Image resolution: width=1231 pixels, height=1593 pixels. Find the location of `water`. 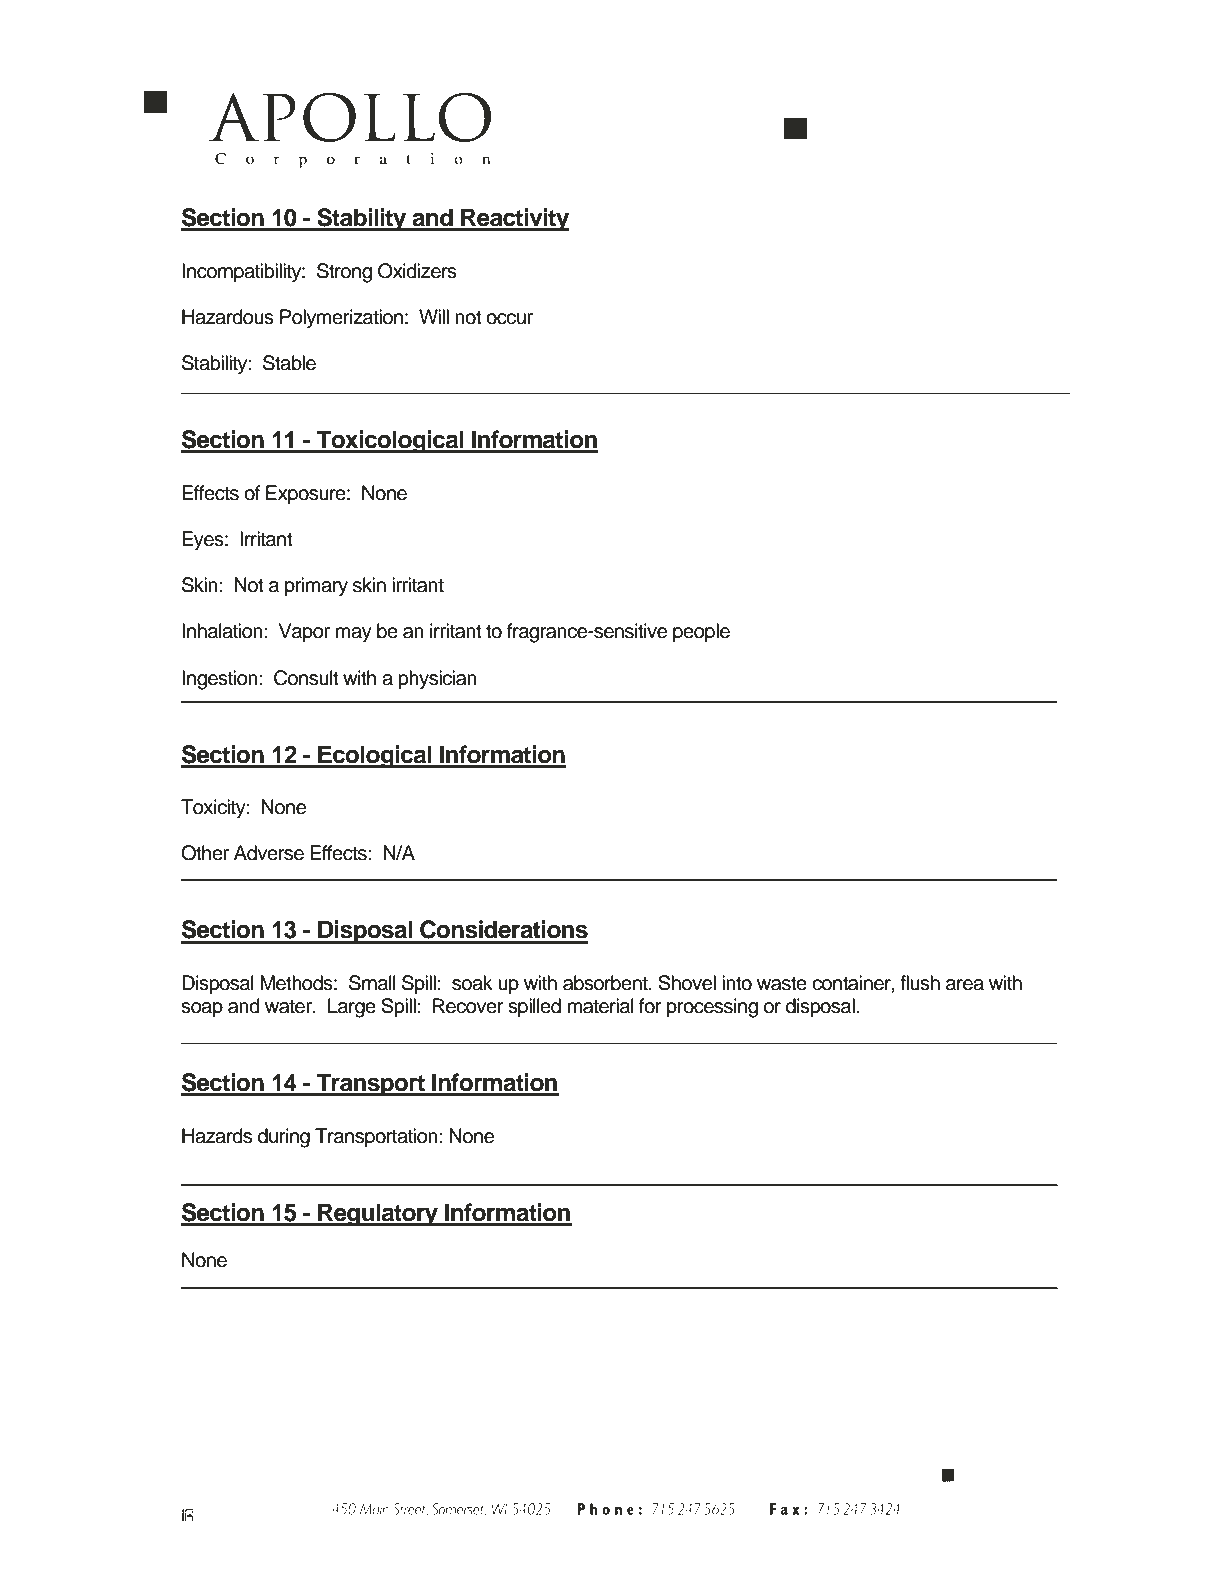

water is located at coordinates (290, 1007).
